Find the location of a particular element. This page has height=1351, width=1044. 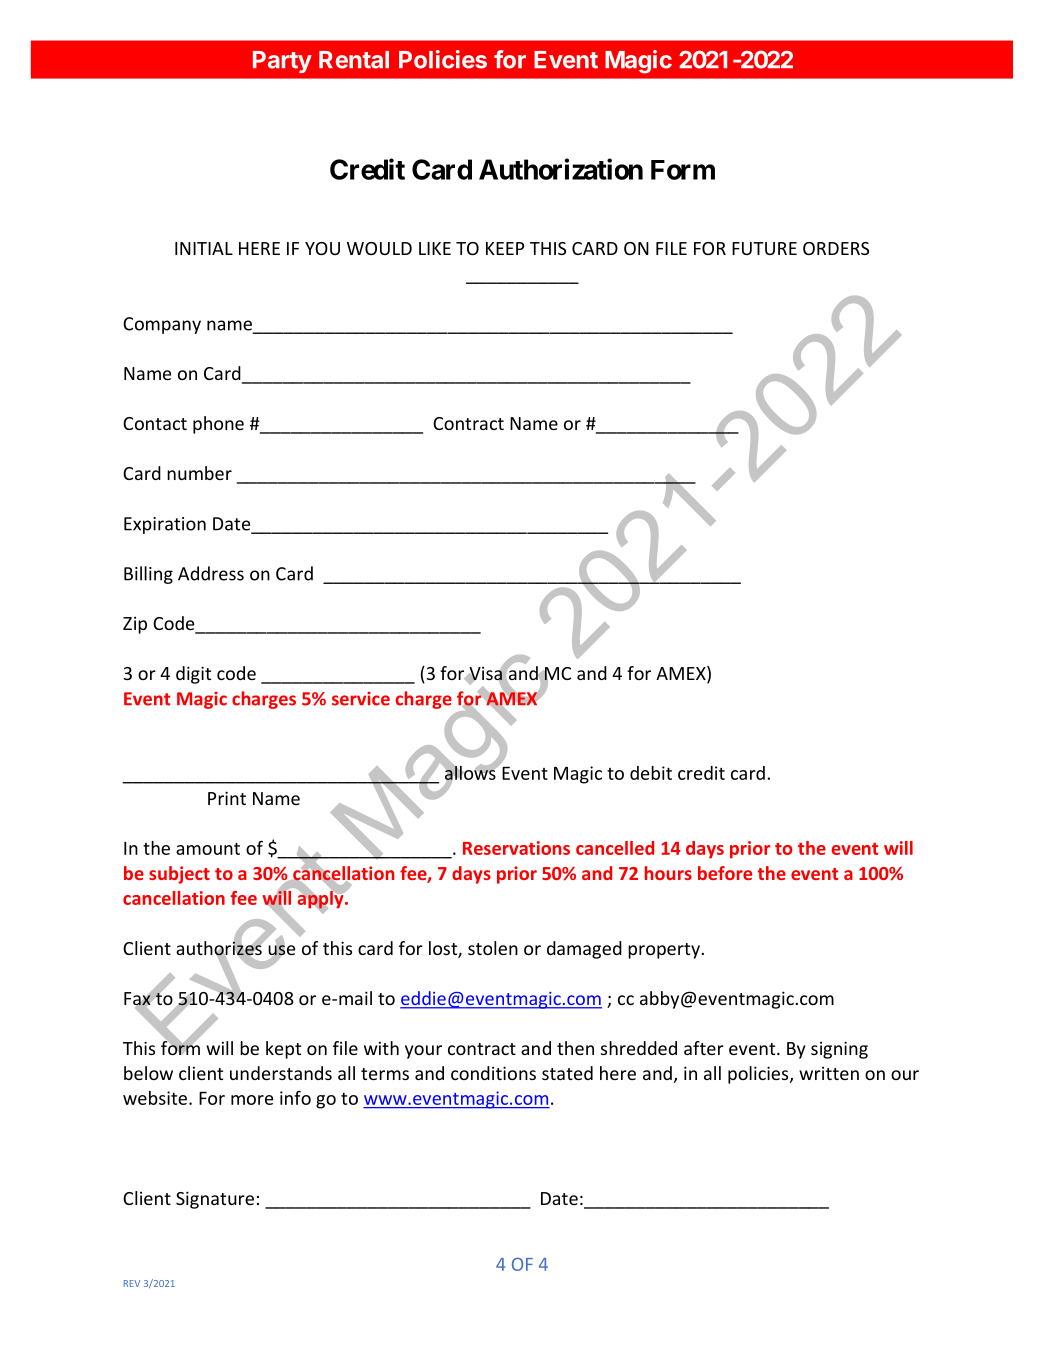

Address is located at coordinates (211, 573).
